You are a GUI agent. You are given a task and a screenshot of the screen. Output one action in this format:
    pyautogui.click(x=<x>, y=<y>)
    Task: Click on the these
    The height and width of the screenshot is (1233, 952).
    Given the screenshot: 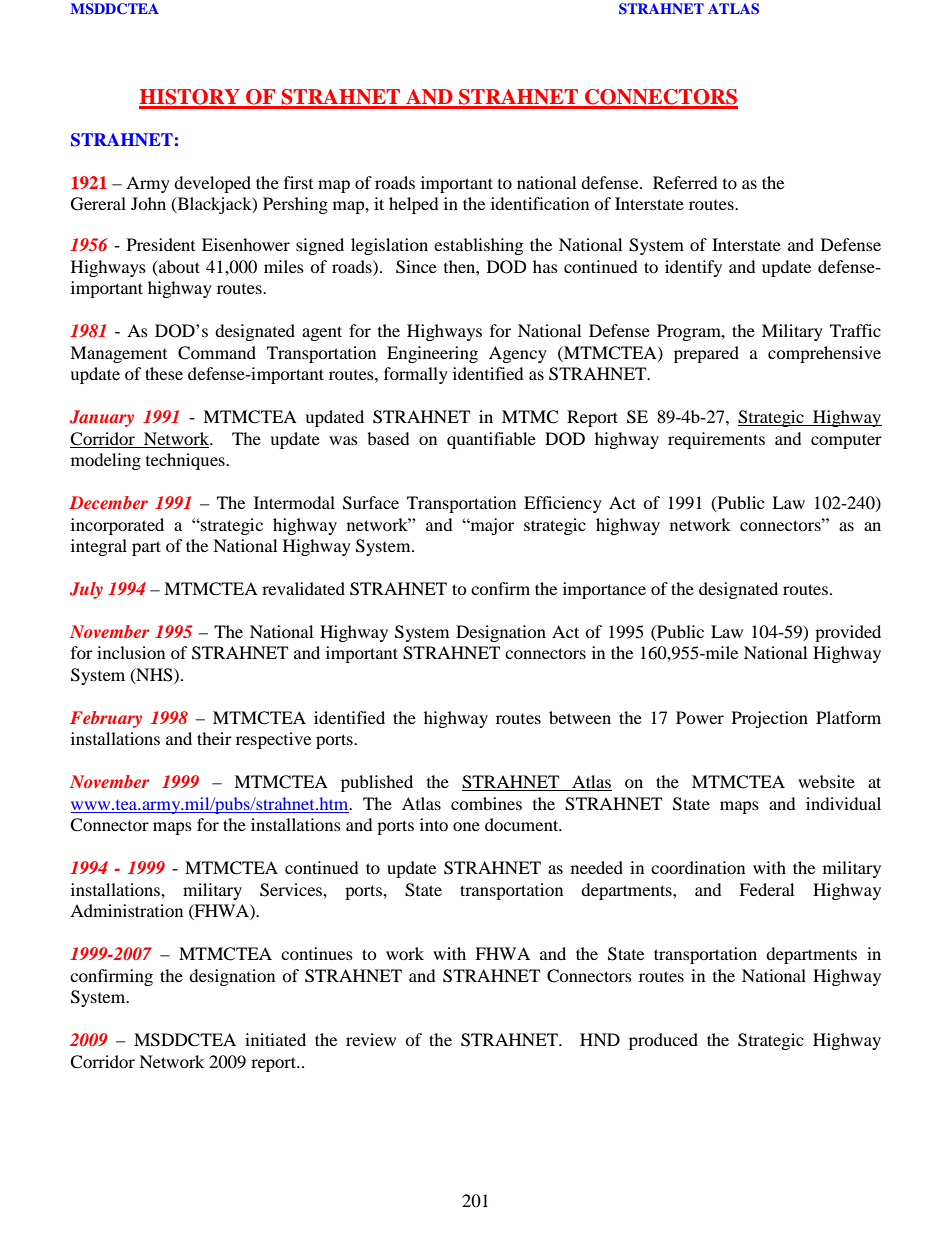 What is the action you would take?
    pyautogui.click(x=164, y=373)
